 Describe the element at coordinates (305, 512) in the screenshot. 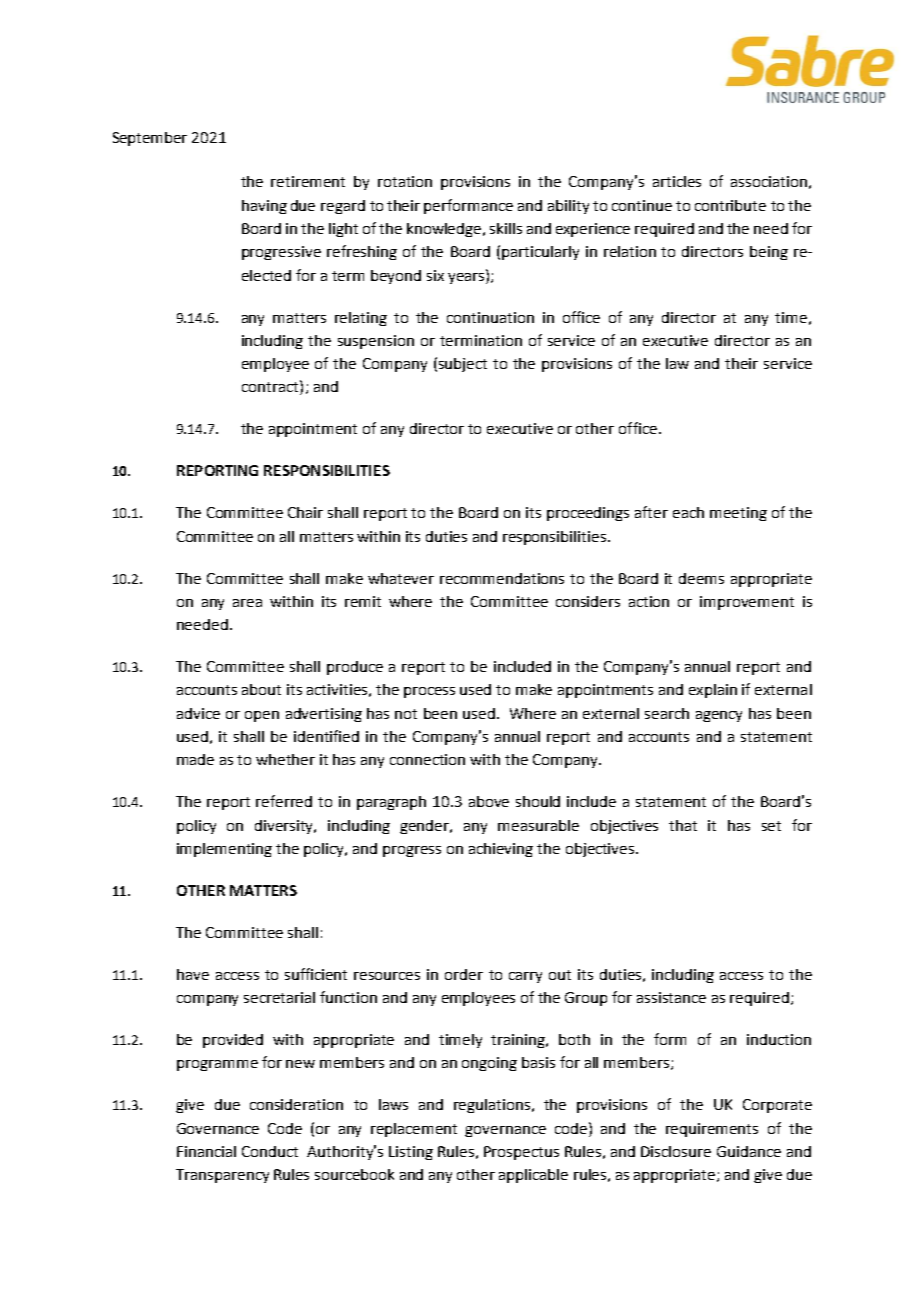

I see `Chair` at that location.
